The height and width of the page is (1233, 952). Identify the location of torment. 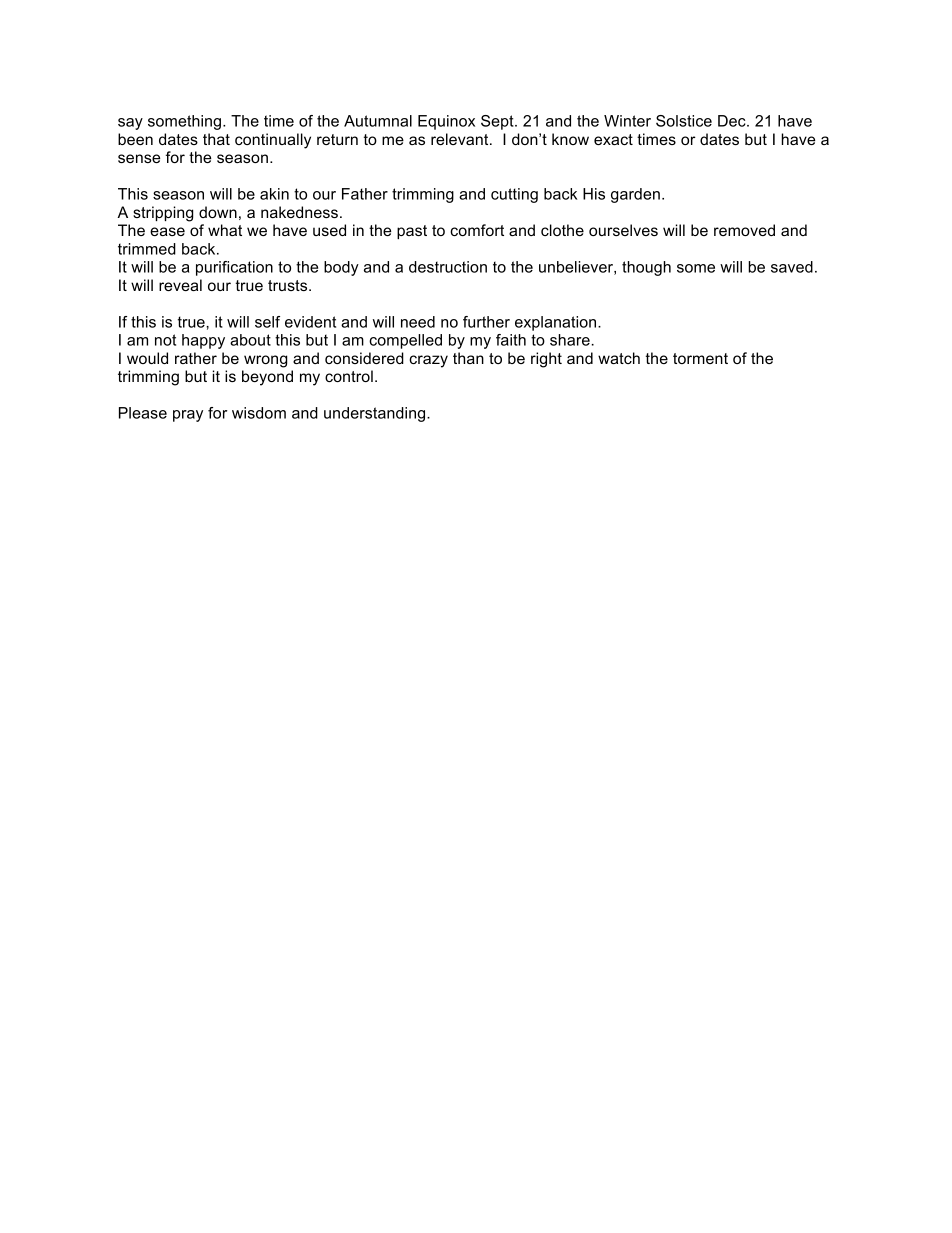
(700, 358).
